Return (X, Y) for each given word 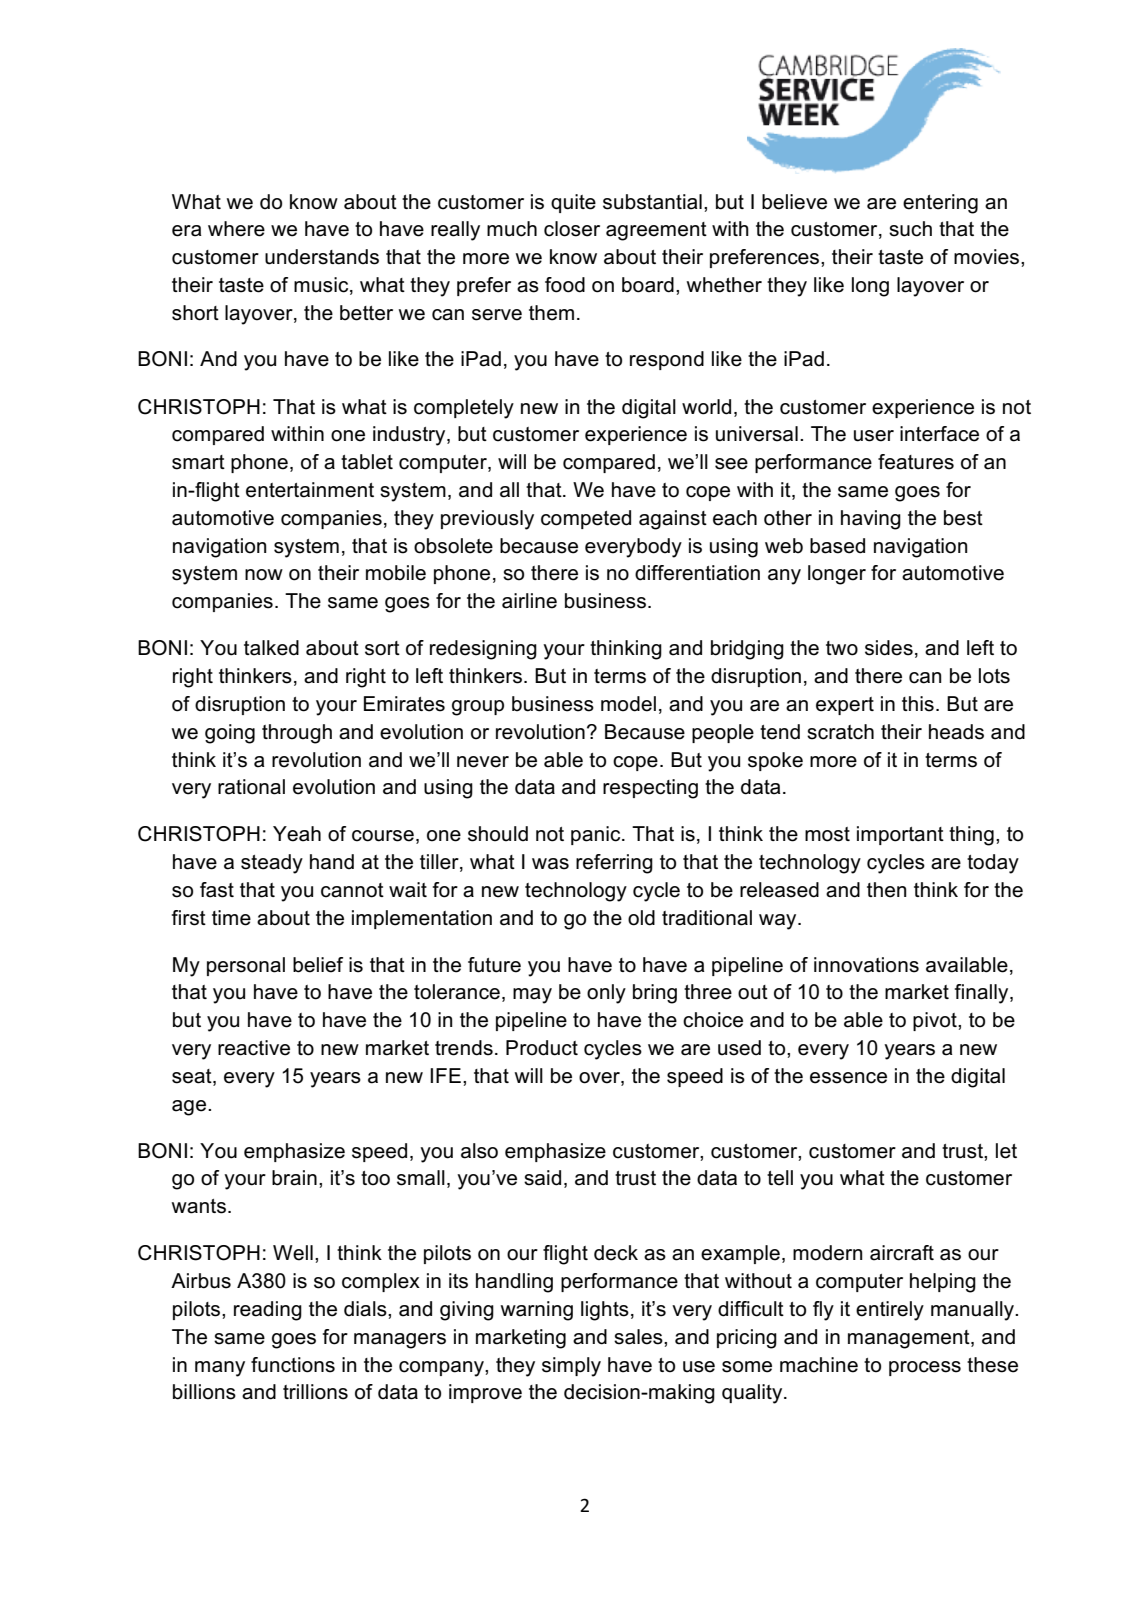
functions (293, 1365)
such (910, 229)
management (910, 1339)
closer (572, 229)
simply (571, 1367)
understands (322, 257)
